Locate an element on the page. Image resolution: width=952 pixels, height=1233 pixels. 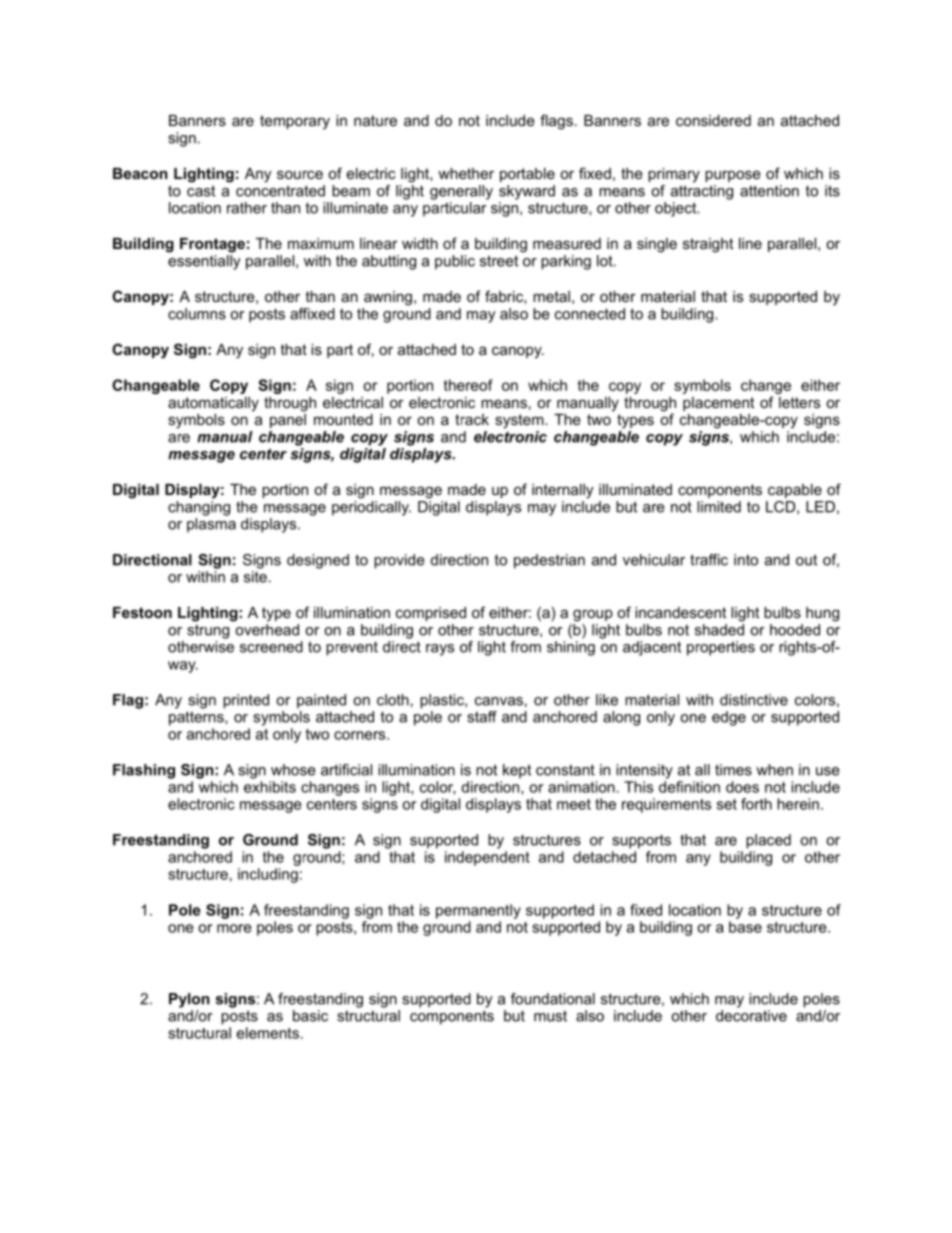
site is located at coordinates (255, 577).
